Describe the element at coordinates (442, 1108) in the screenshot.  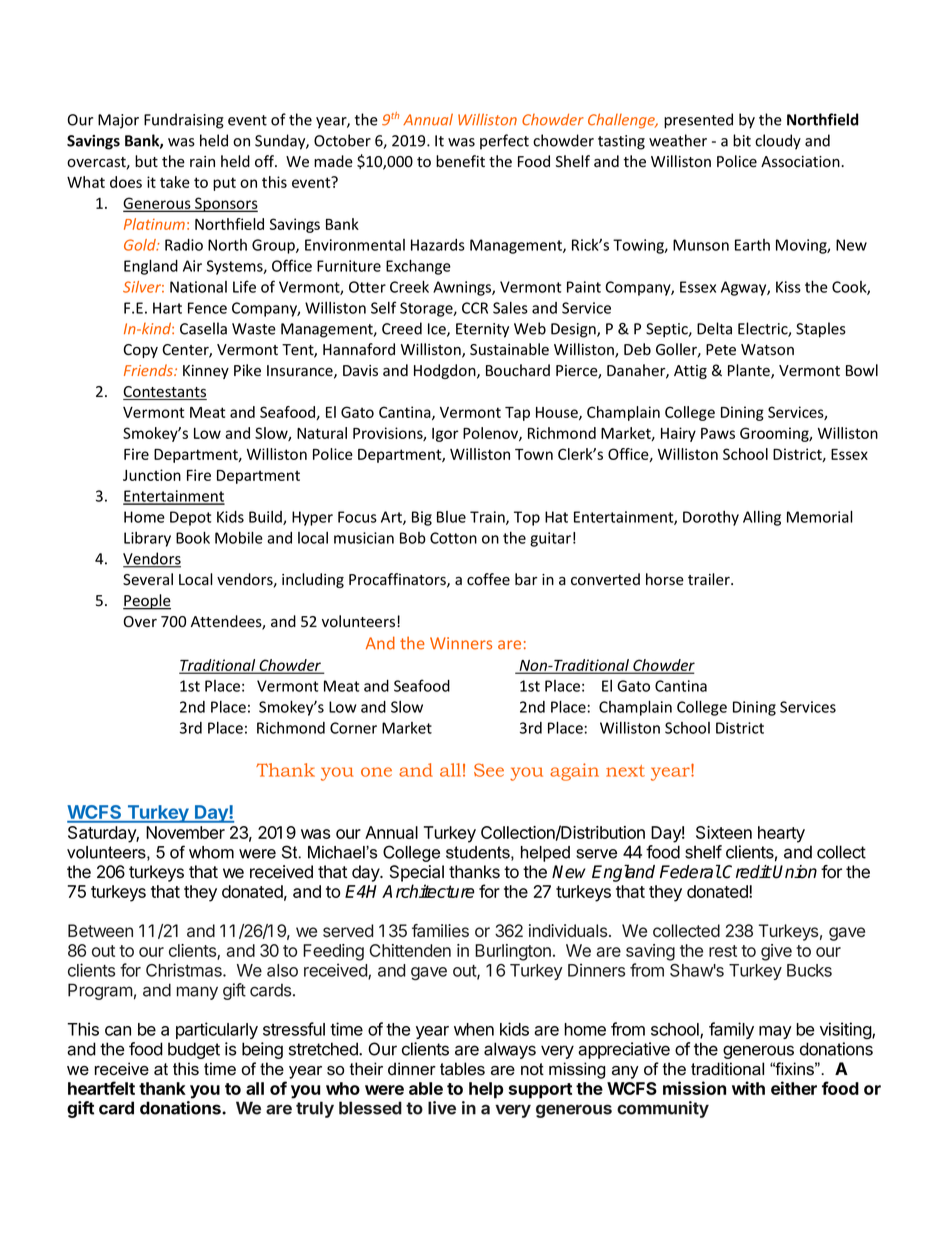
I see `live` at that location.
